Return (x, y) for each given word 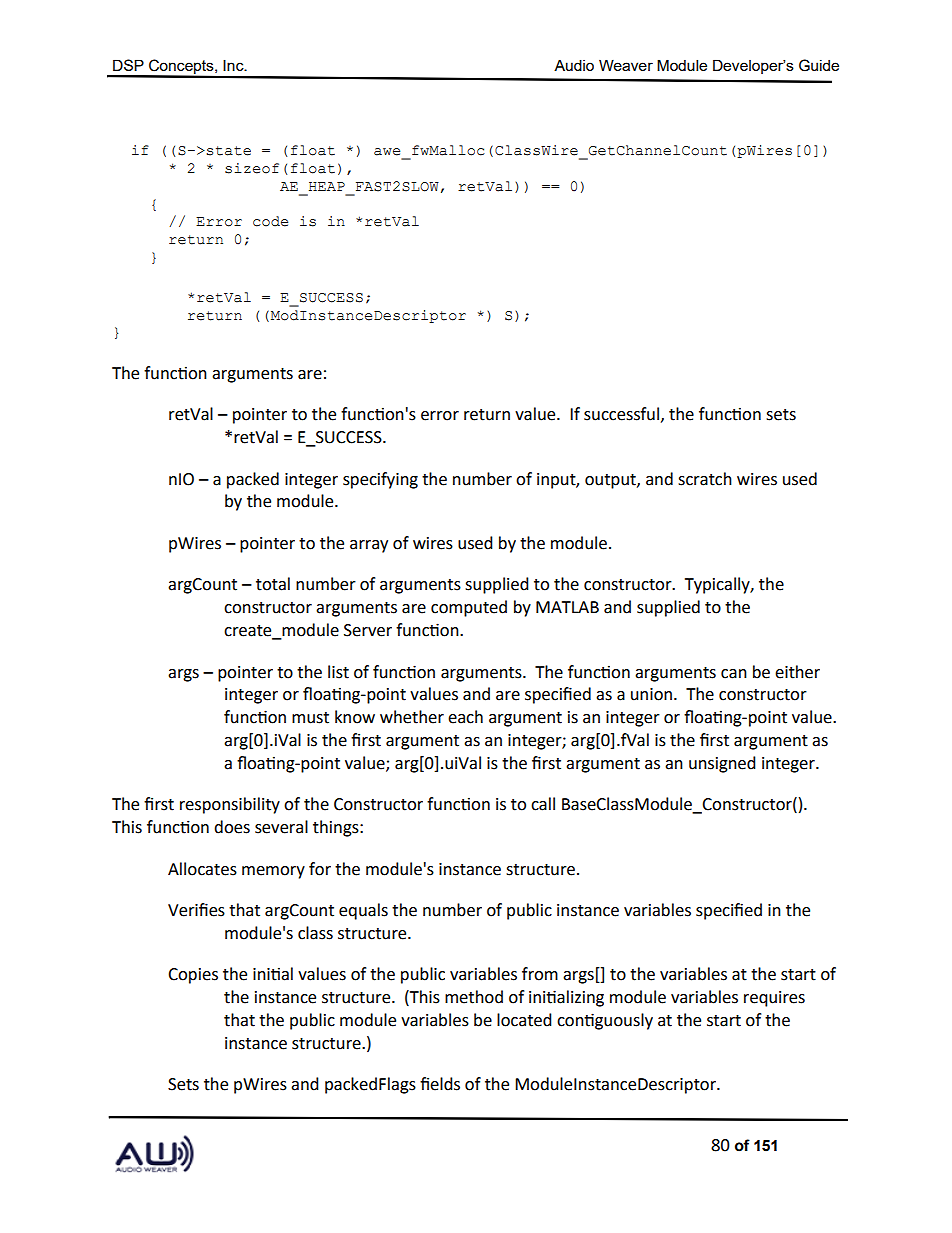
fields (440, 1084)
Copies (193, 976)
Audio (574, 65)
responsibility (230, 805)
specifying (380, 480)
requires (774, 999)
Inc (234, 65)
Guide (819, 65)
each (465, 717)
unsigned (722, 764)
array (369, 546)
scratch (705, 479)
